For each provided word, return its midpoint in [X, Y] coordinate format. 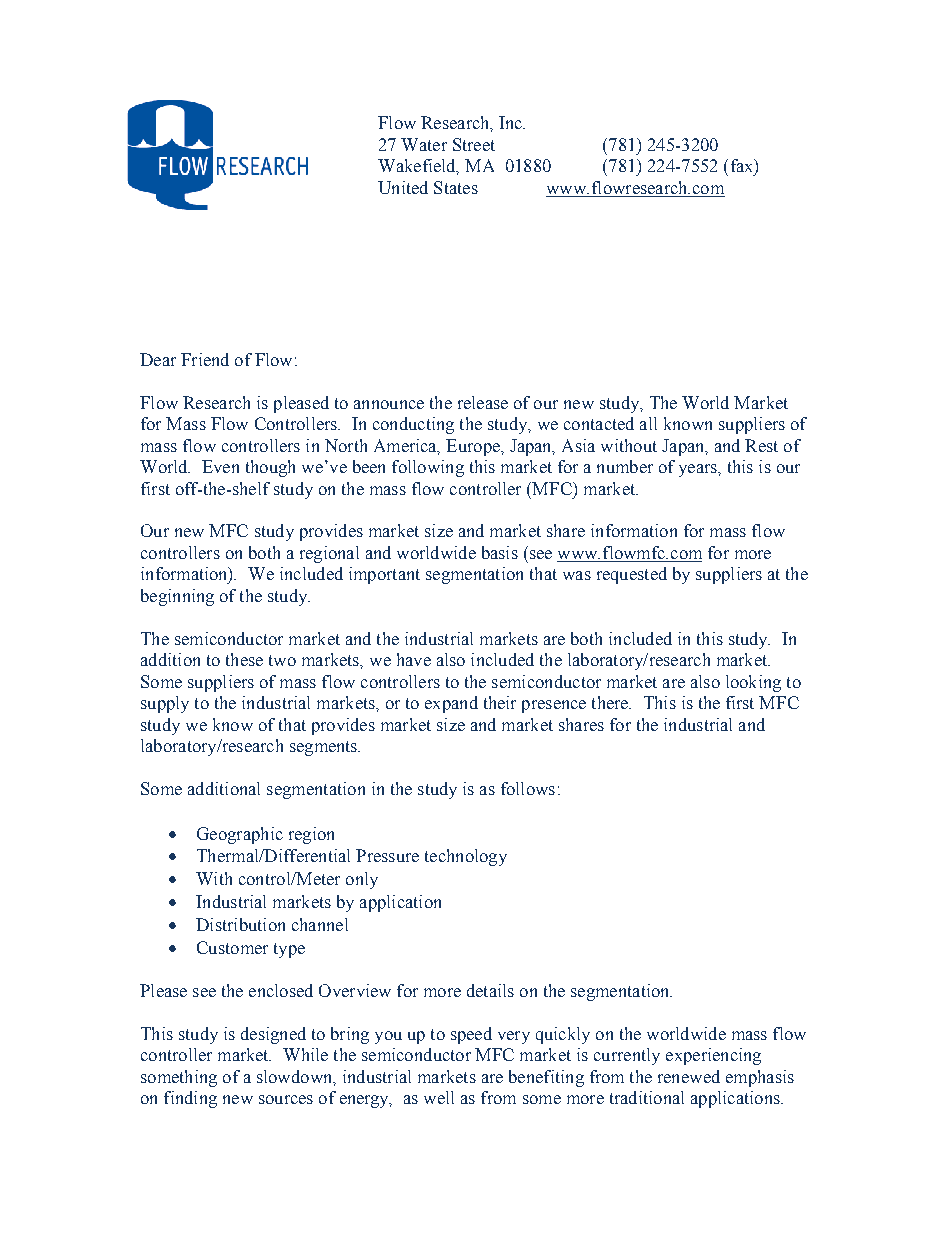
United [403, 187]
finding [190, 1099]
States [456, 187]
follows [528, 788]
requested [632, 575]
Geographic [240, 835]
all [648, 423]
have [414, 659]
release [483, 402]
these [244, 659]
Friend [205, 359]
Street [474, 144]
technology [466, 857]
